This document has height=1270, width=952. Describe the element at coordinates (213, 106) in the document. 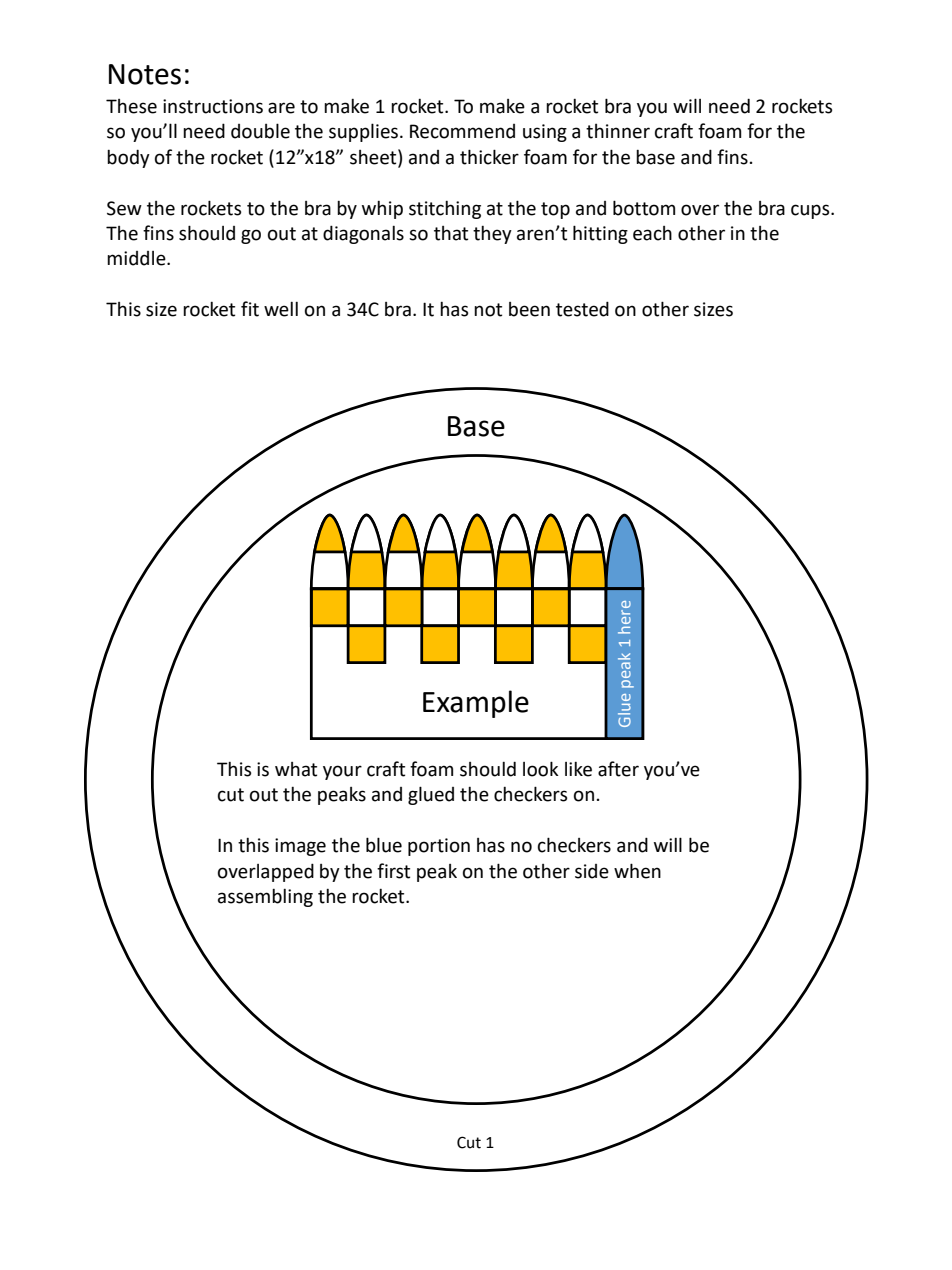

I see `instructions` at that location.
